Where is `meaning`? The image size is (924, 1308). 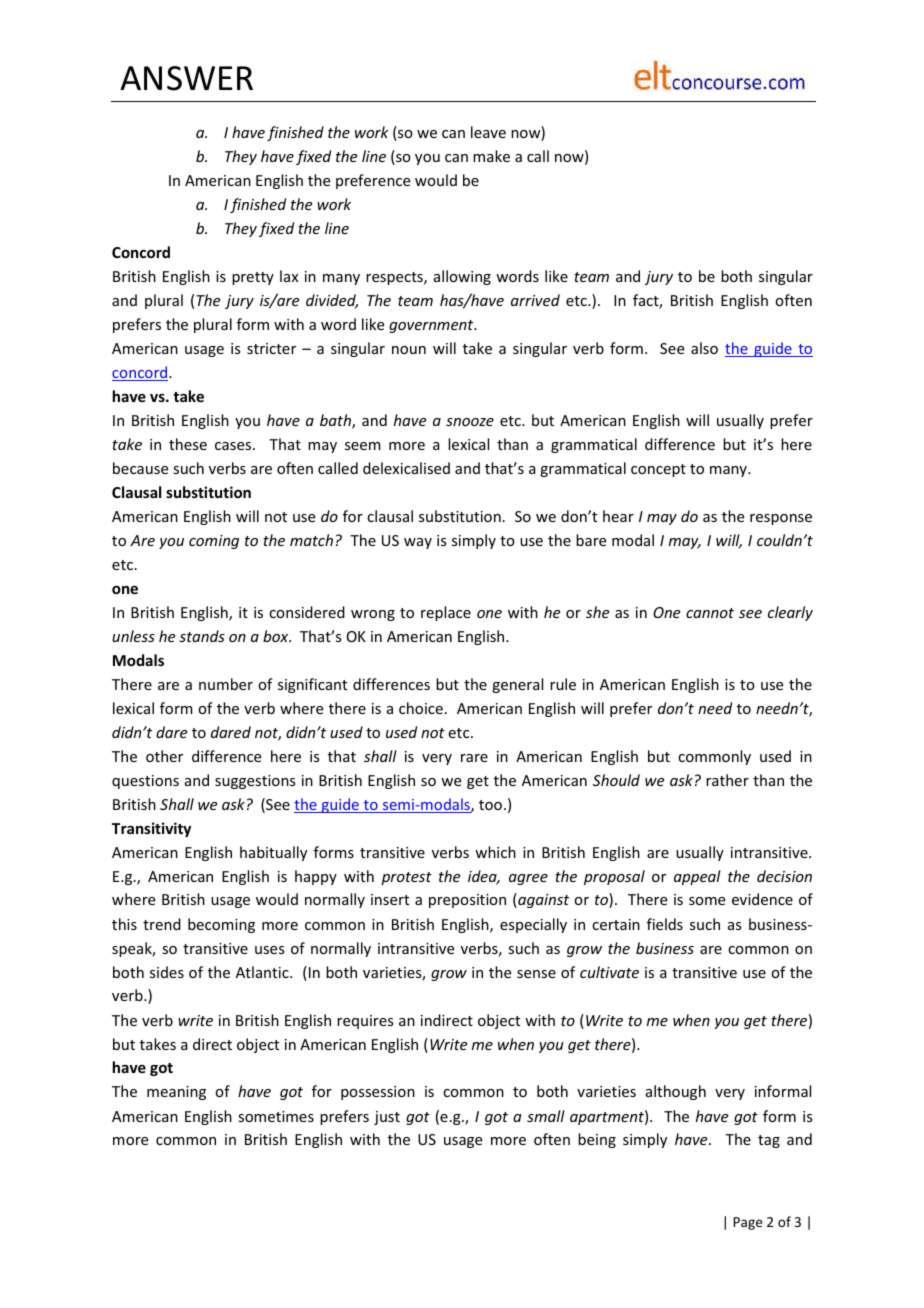 meaning is located at coordinates (176, 1093).
